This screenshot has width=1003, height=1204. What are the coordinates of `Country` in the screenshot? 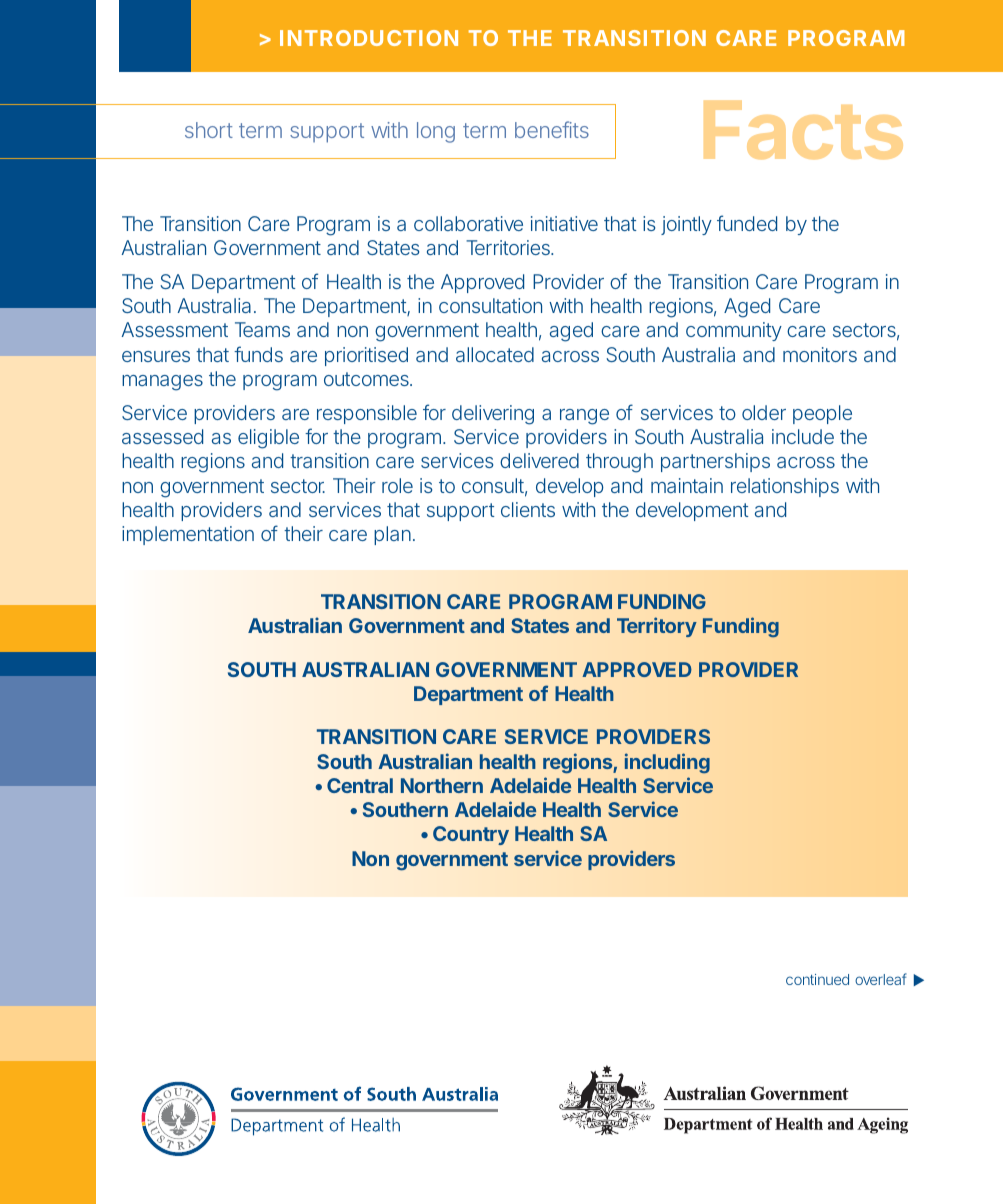 It's located at (471, 835).
